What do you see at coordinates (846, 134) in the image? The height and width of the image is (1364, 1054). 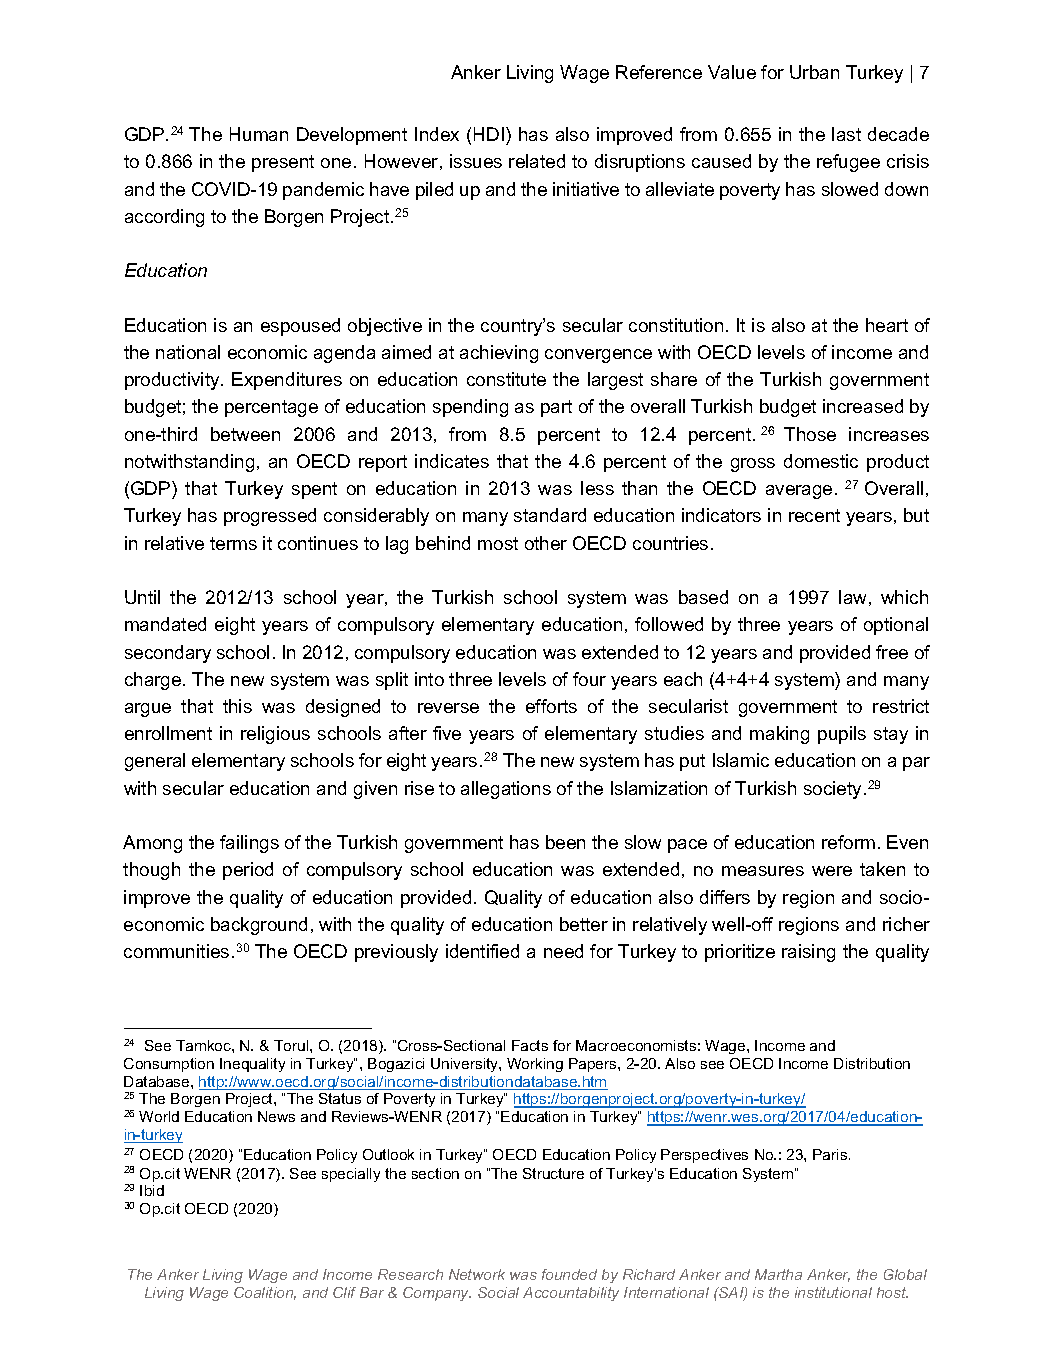 I see `last` at bounding box center [846, 134].
